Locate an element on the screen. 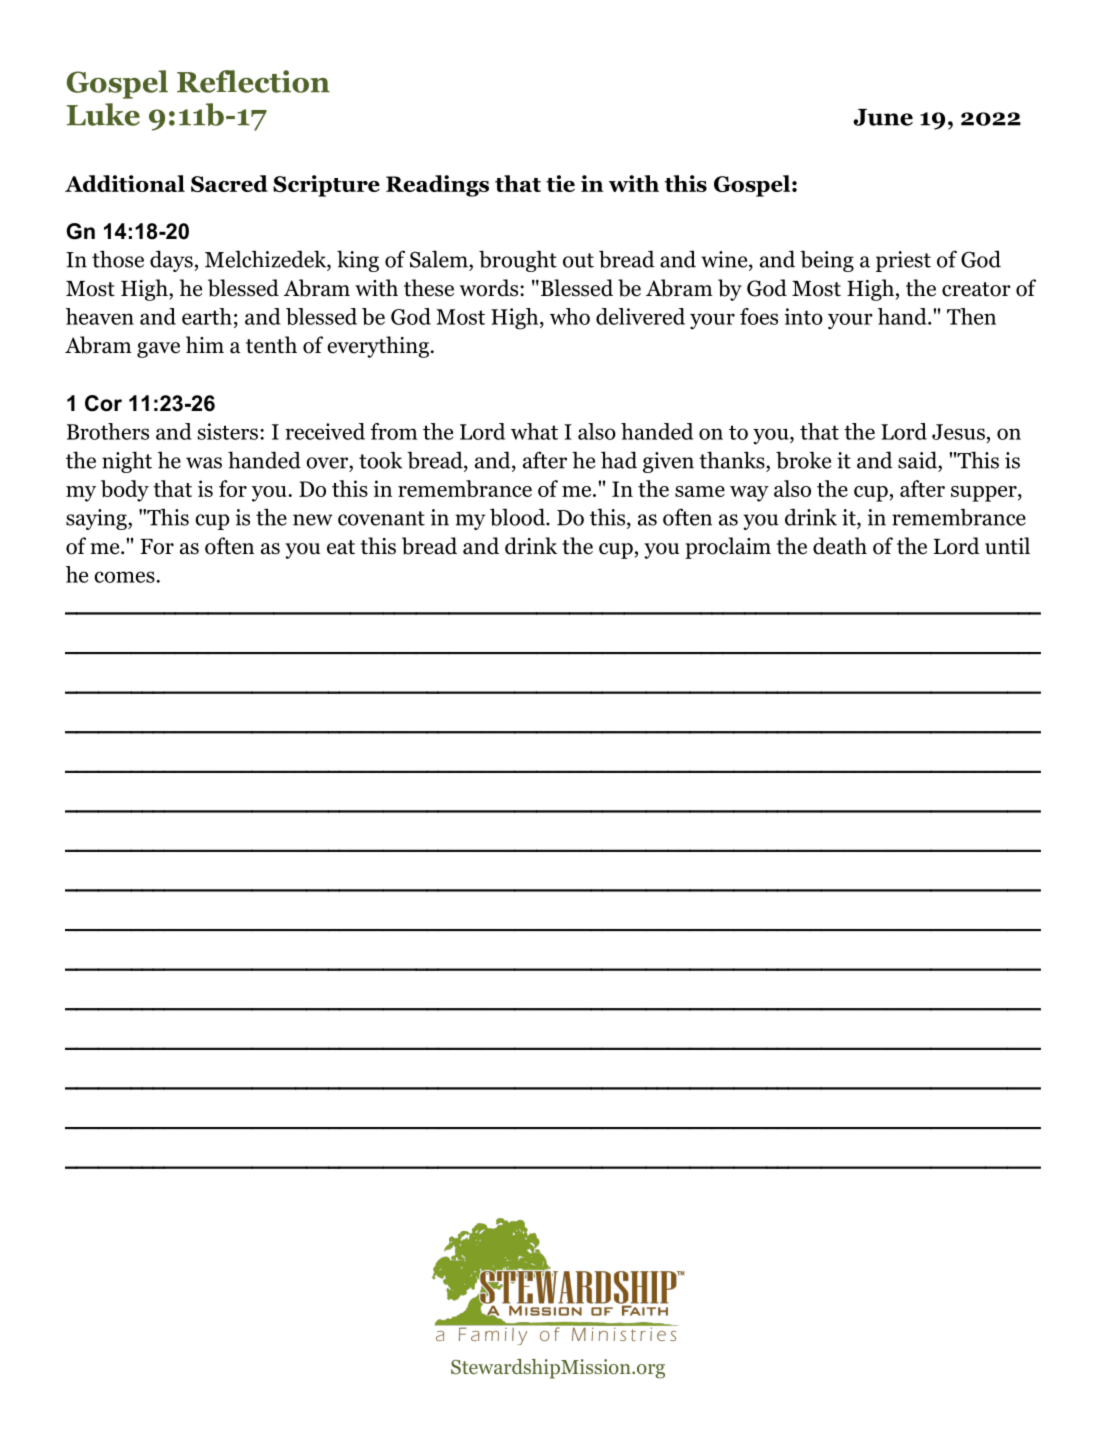 This screenshot has height=1444, width=1116. Jesus is located at coordinates (958, 432).
